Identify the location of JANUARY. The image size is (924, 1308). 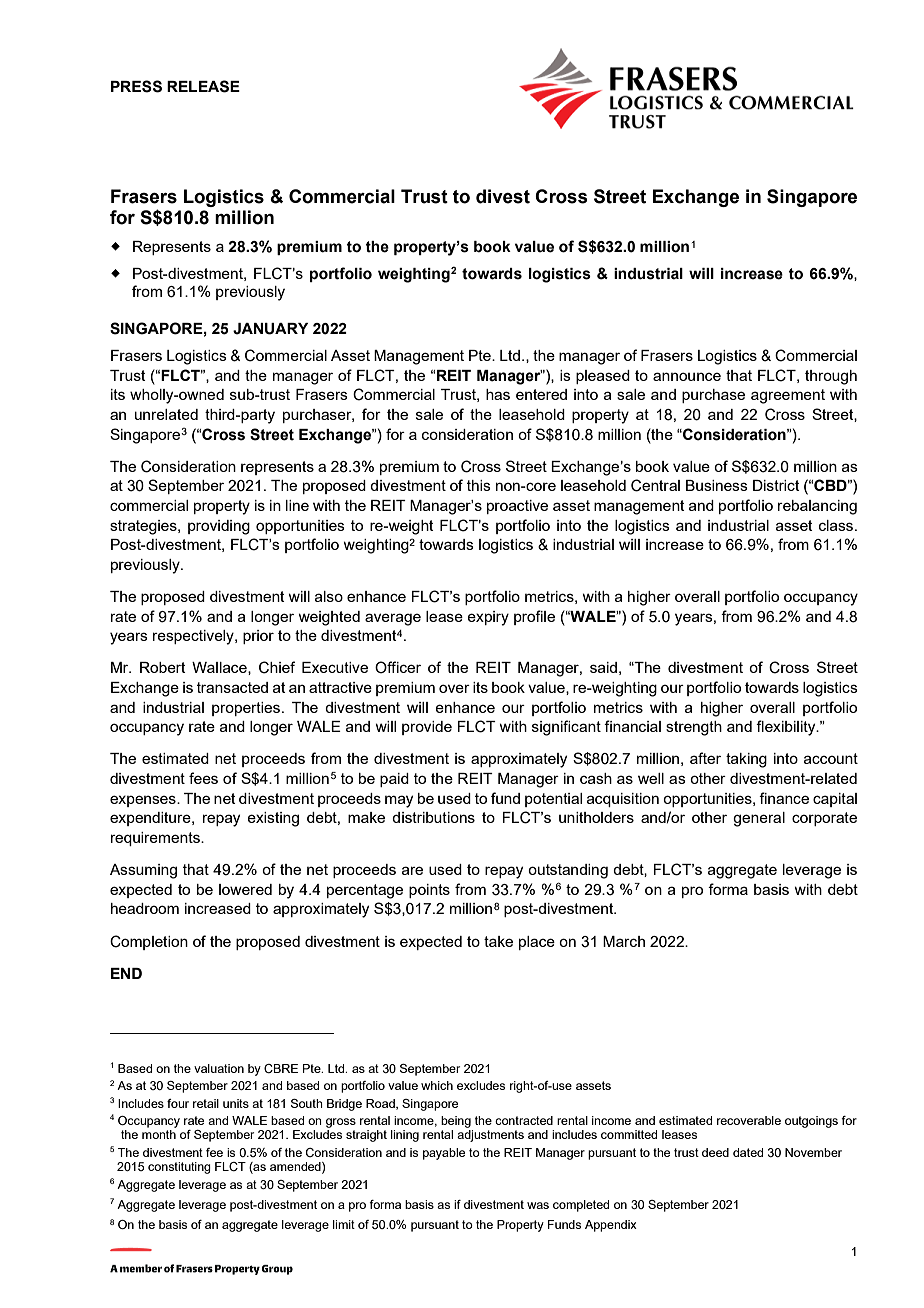
(270, 329).
